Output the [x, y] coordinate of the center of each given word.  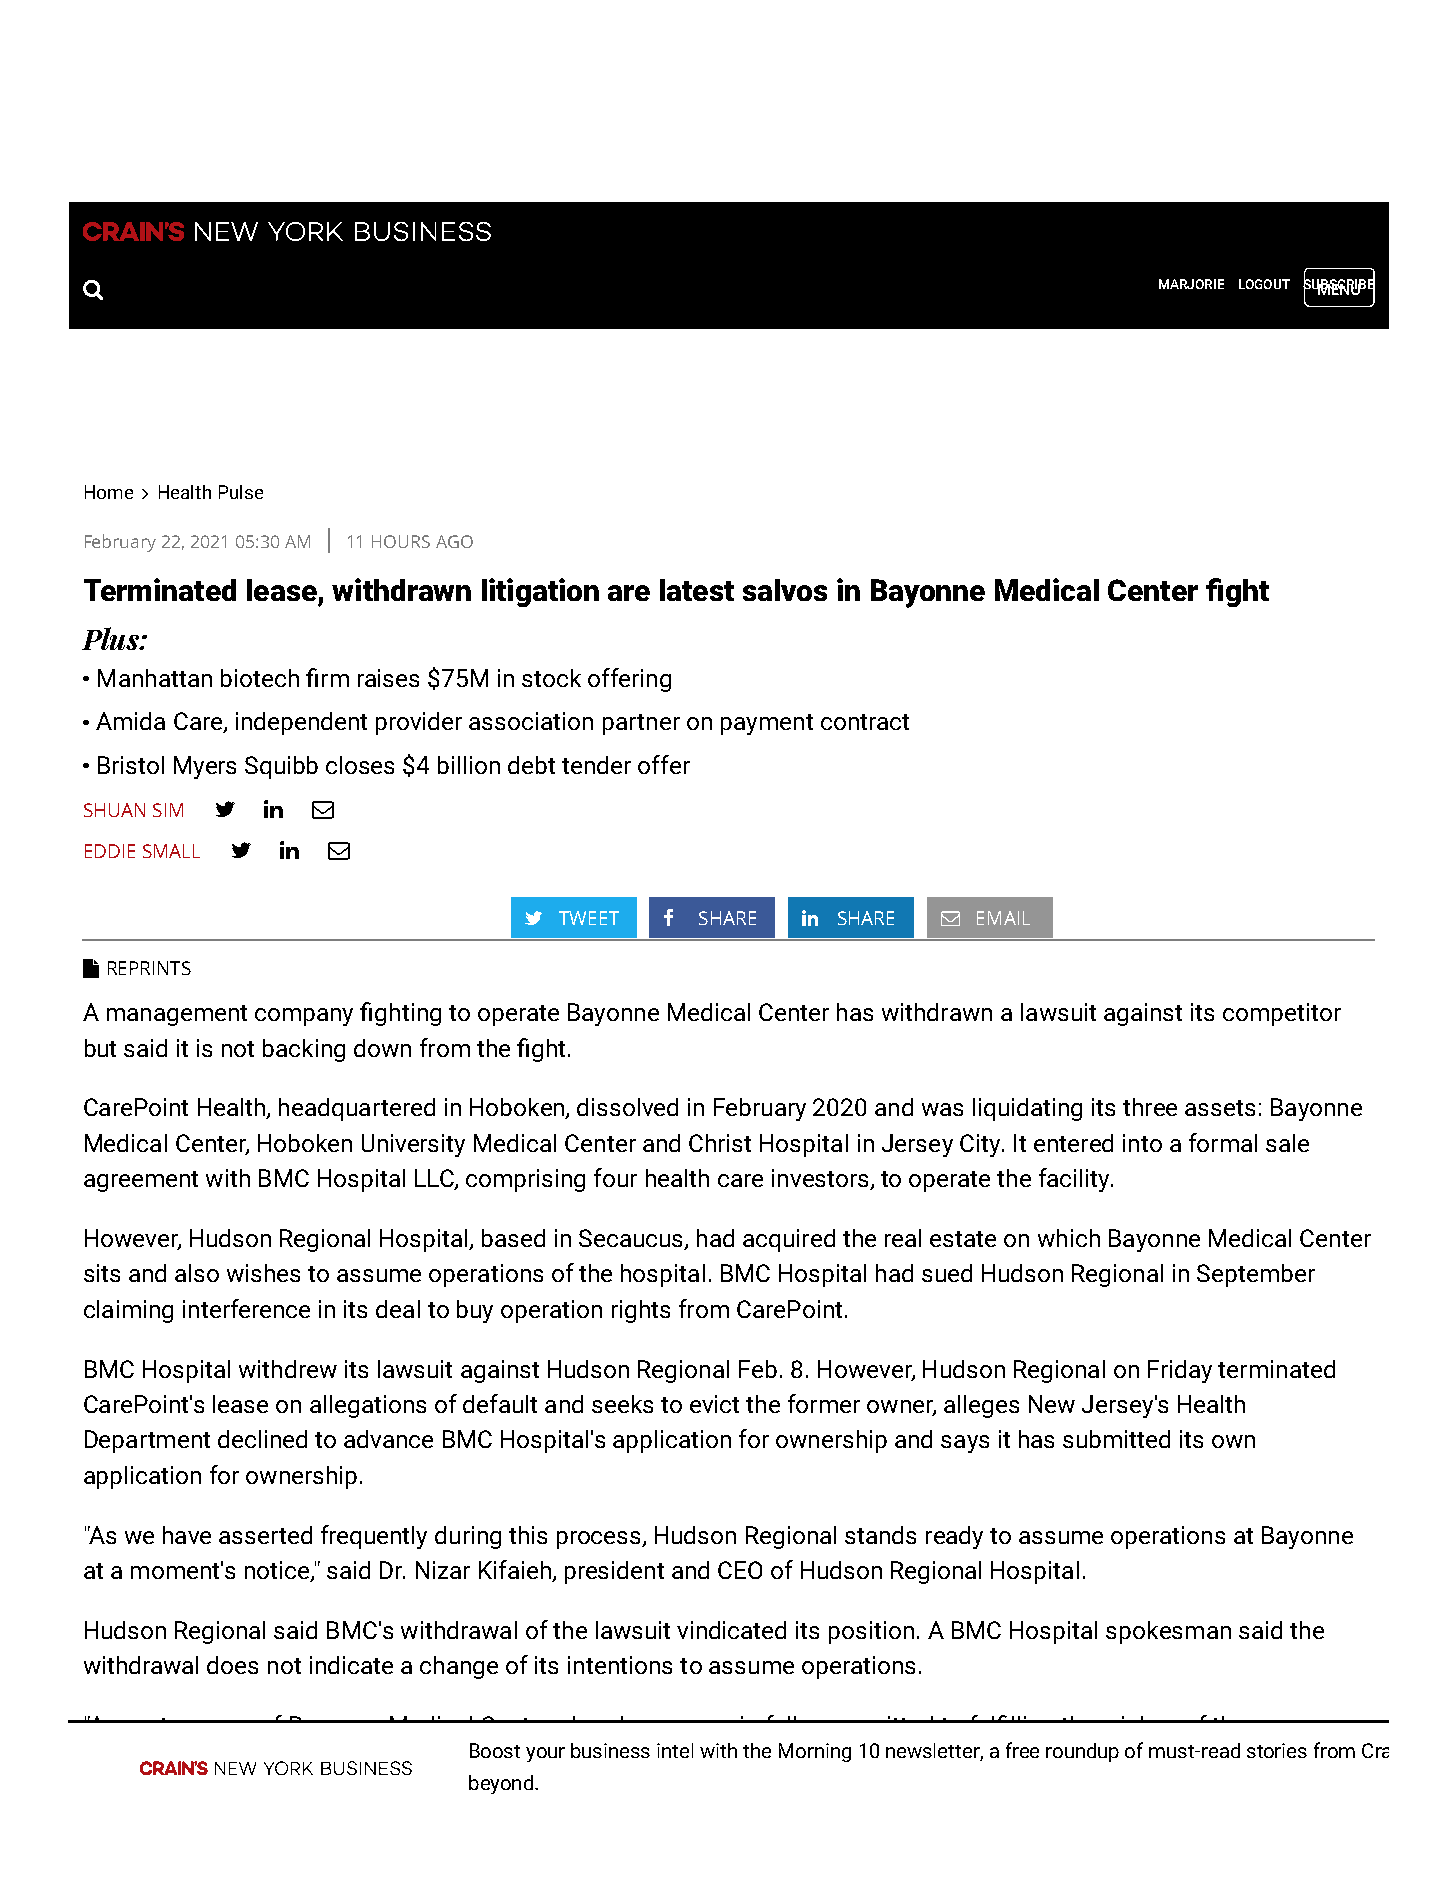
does [232, 1665]
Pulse [241, 492]
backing [304, 1050]
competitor [1282, 1014]
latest [697, 590]
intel [675, 1750]
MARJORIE [1191, 284]
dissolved [627, 1107]
